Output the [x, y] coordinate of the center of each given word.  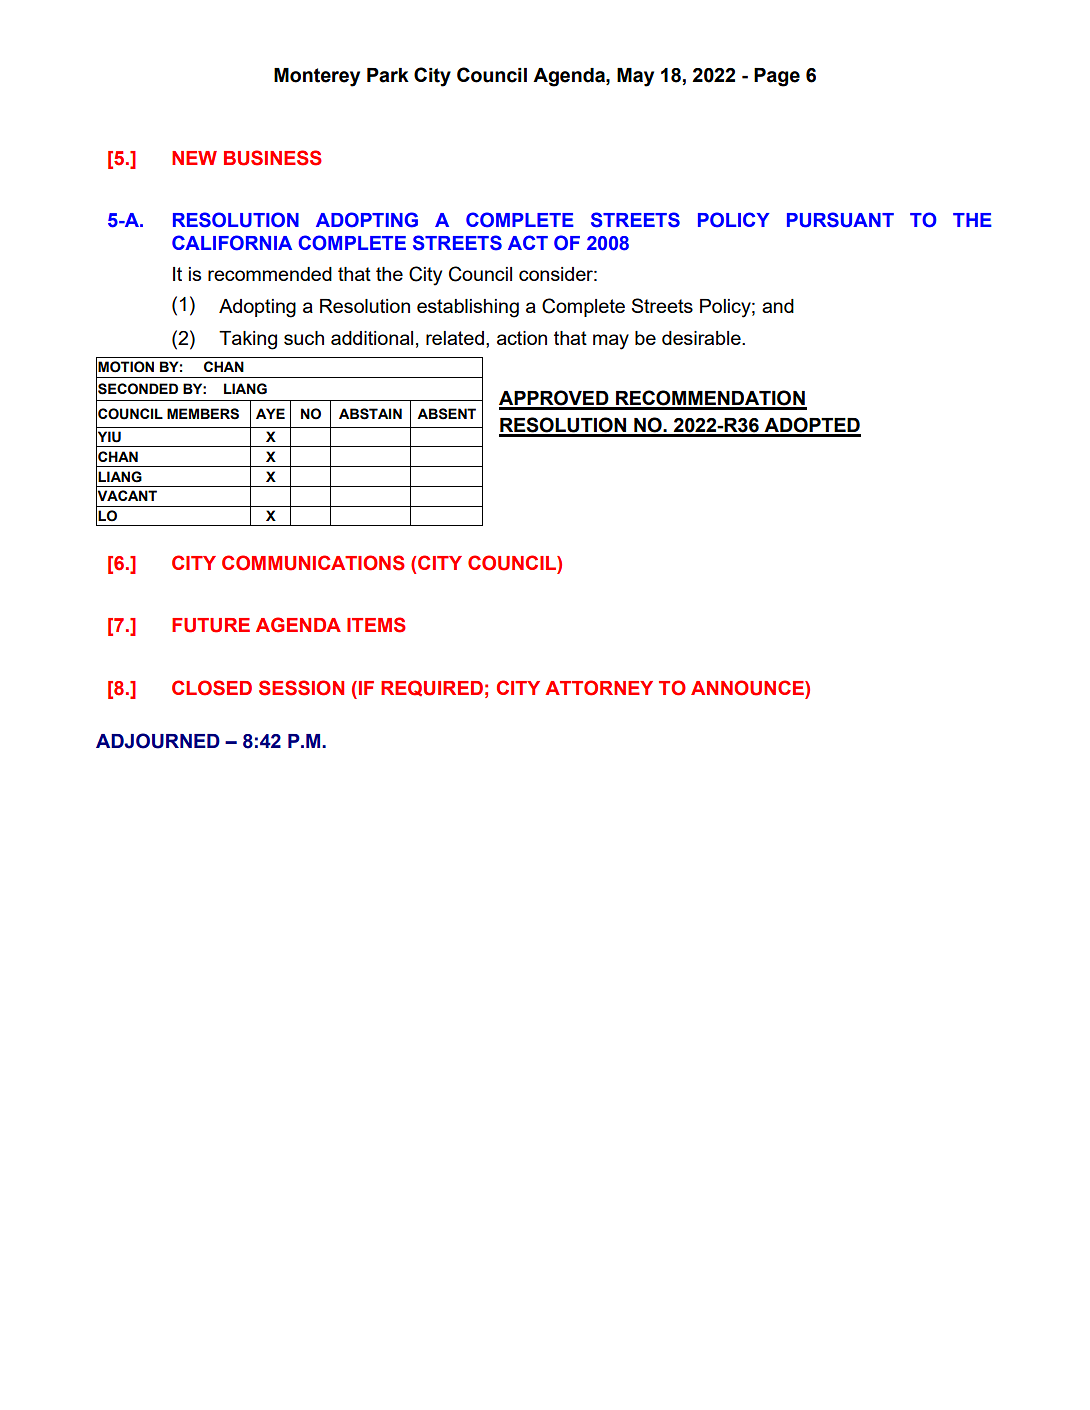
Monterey [317, 77]
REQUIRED [432, 688]
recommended [270, 274]
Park [388, 75]
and [778, 306]
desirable [702, 338]
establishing [468, 308]
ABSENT [446, 414]
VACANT [126, 496]
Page [777, 77]
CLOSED [212, 688]
